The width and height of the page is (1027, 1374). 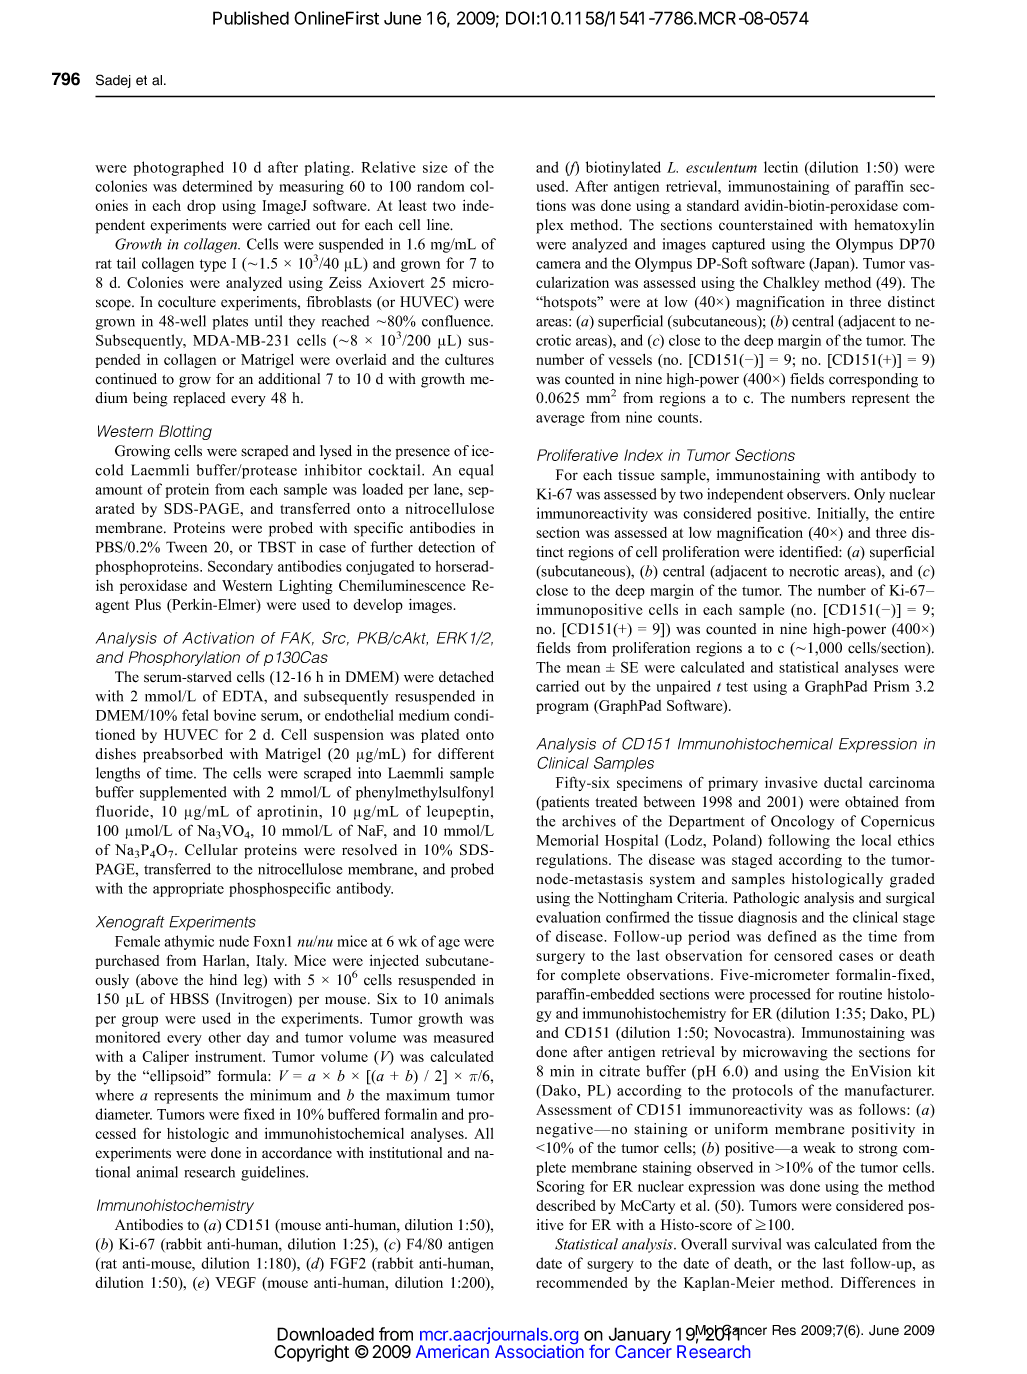 What do you see at coordinates (195, 715) in the page?
I see `fetal` at bounding box center [195, 715].
